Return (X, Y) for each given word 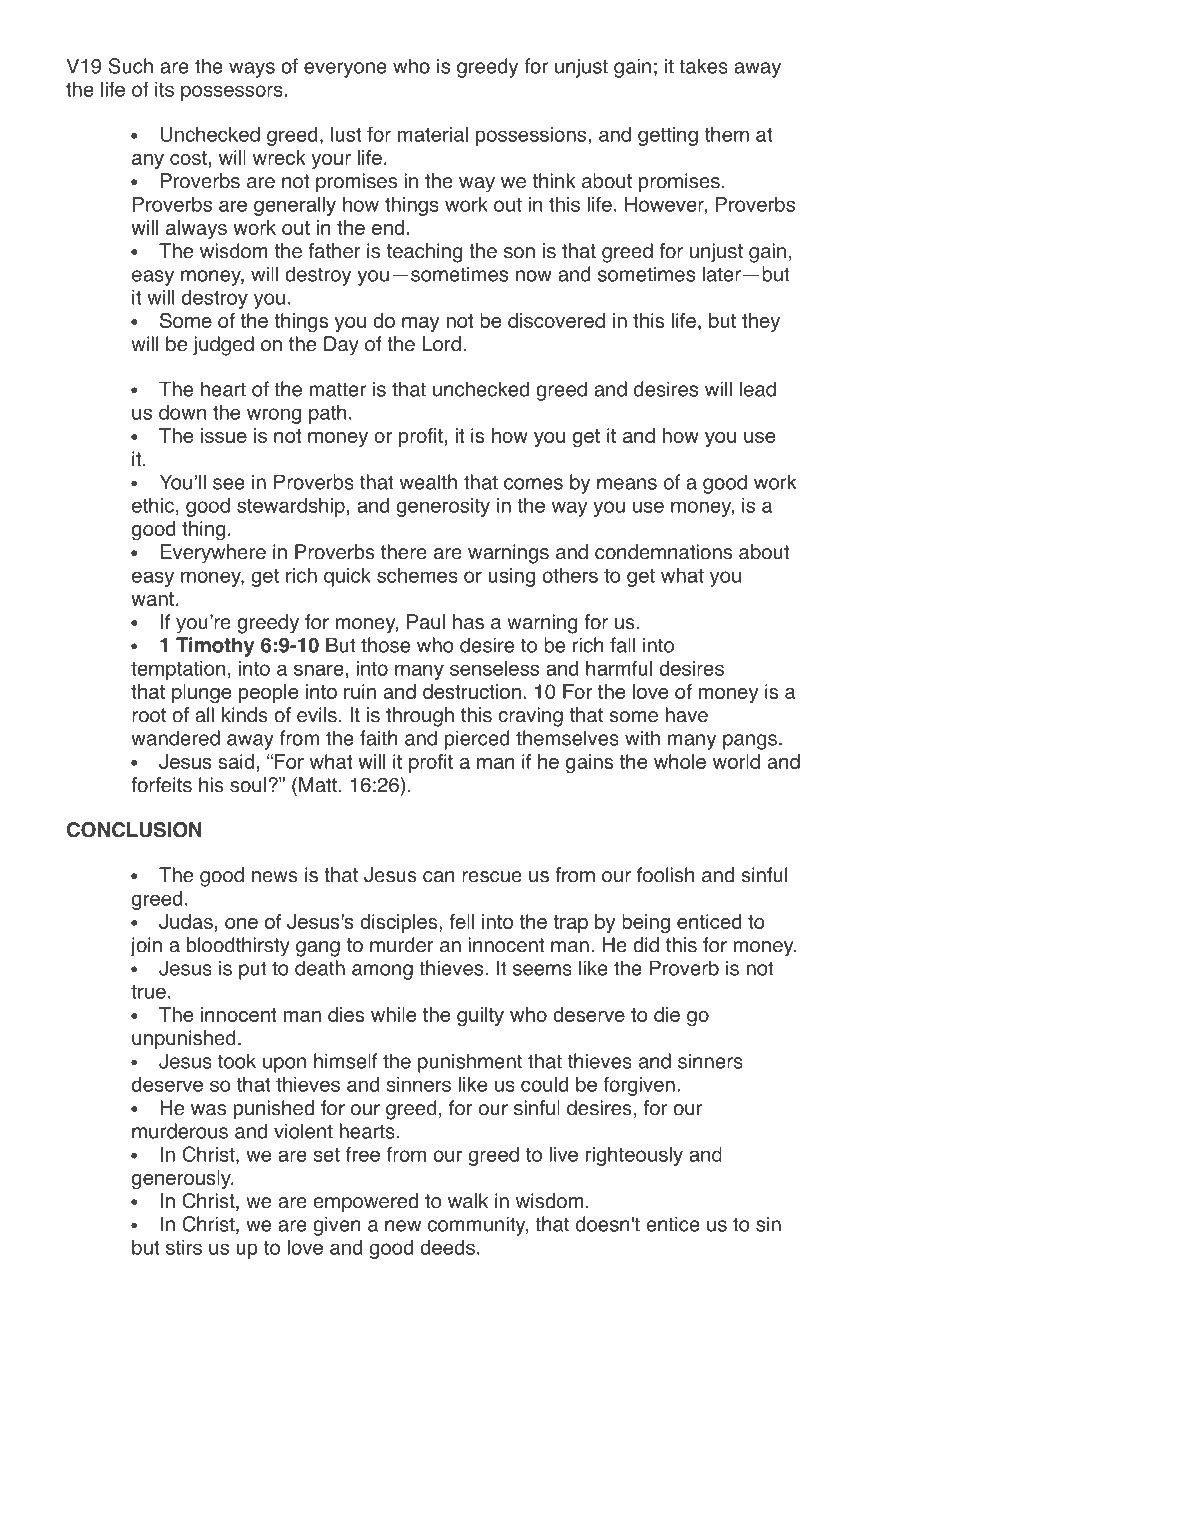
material (433, 134)
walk (468, 1201)
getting (668, 136)
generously (182, 1180)
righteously (634, 1156)
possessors (232, 93)
